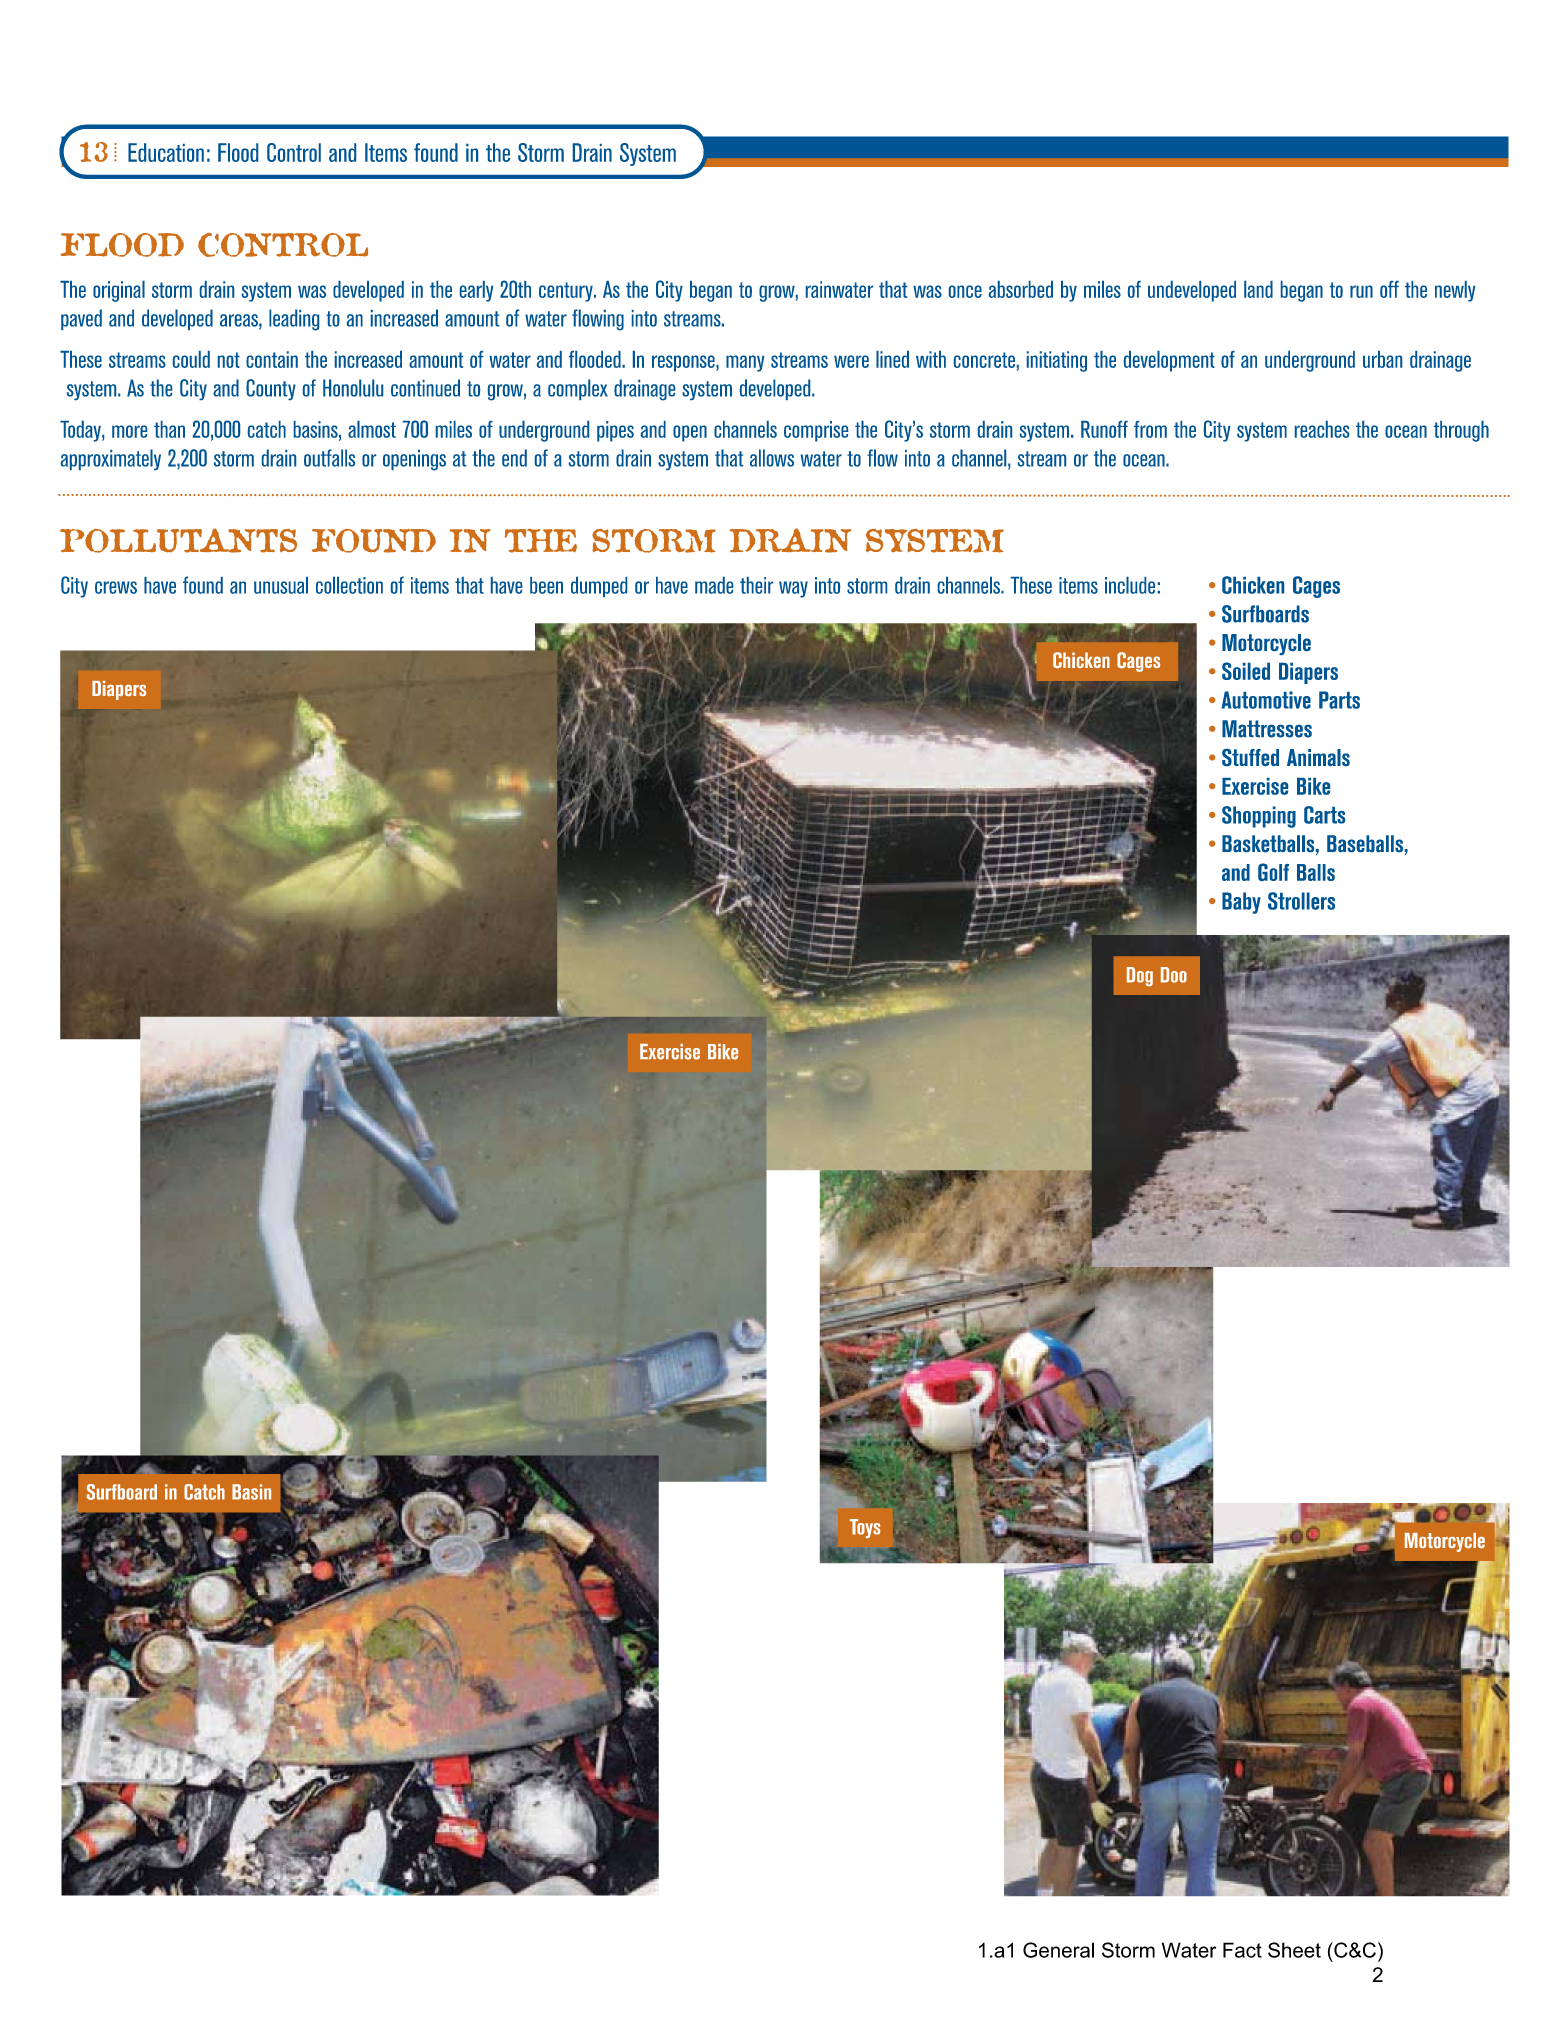  Describe the element at coordinates (1242, 1950) in the screenshot. I see `Fact` at that location.
